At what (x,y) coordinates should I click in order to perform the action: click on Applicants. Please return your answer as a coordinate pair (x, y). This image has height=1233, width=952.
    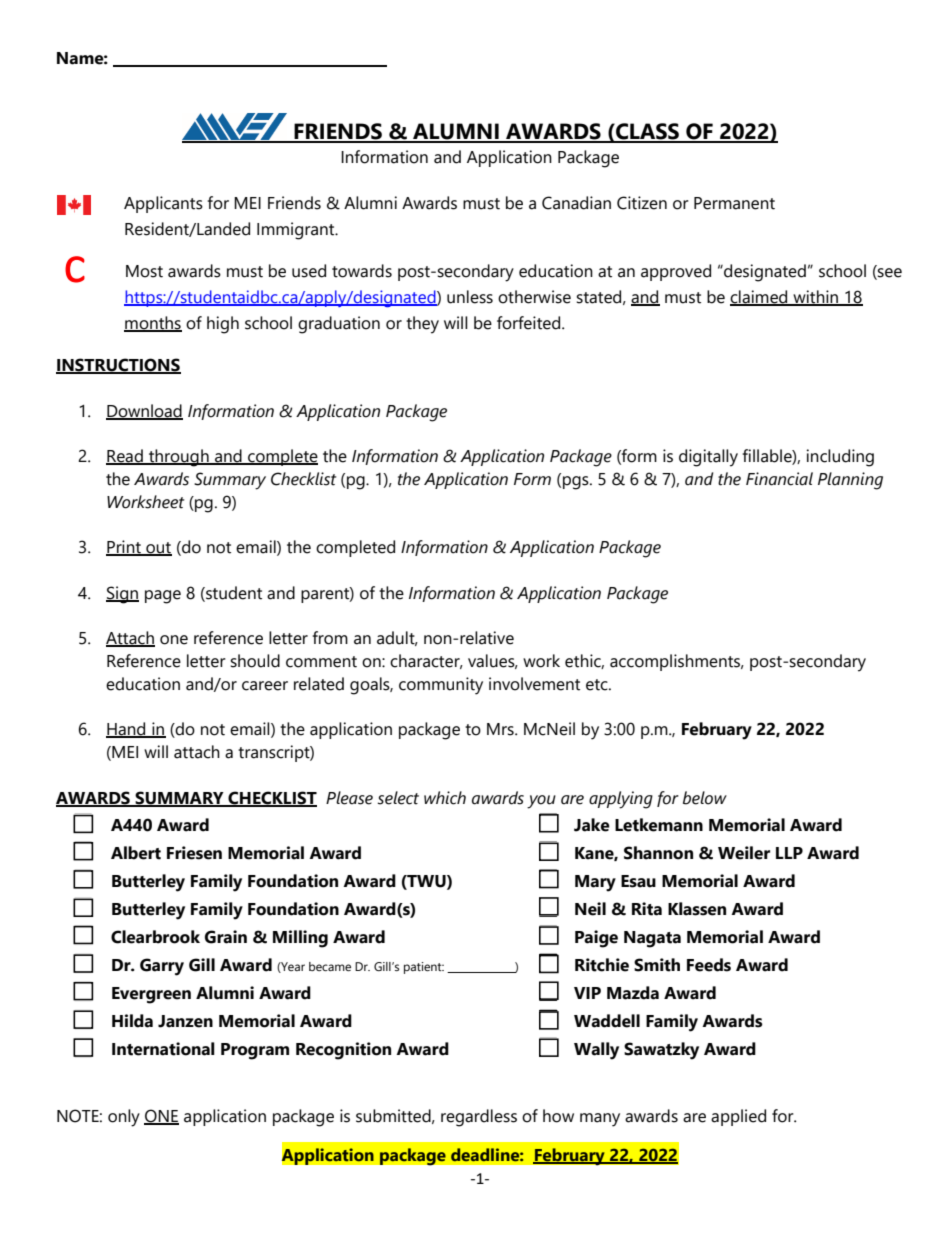
    Looking at the image, I should click on (163, 204).
